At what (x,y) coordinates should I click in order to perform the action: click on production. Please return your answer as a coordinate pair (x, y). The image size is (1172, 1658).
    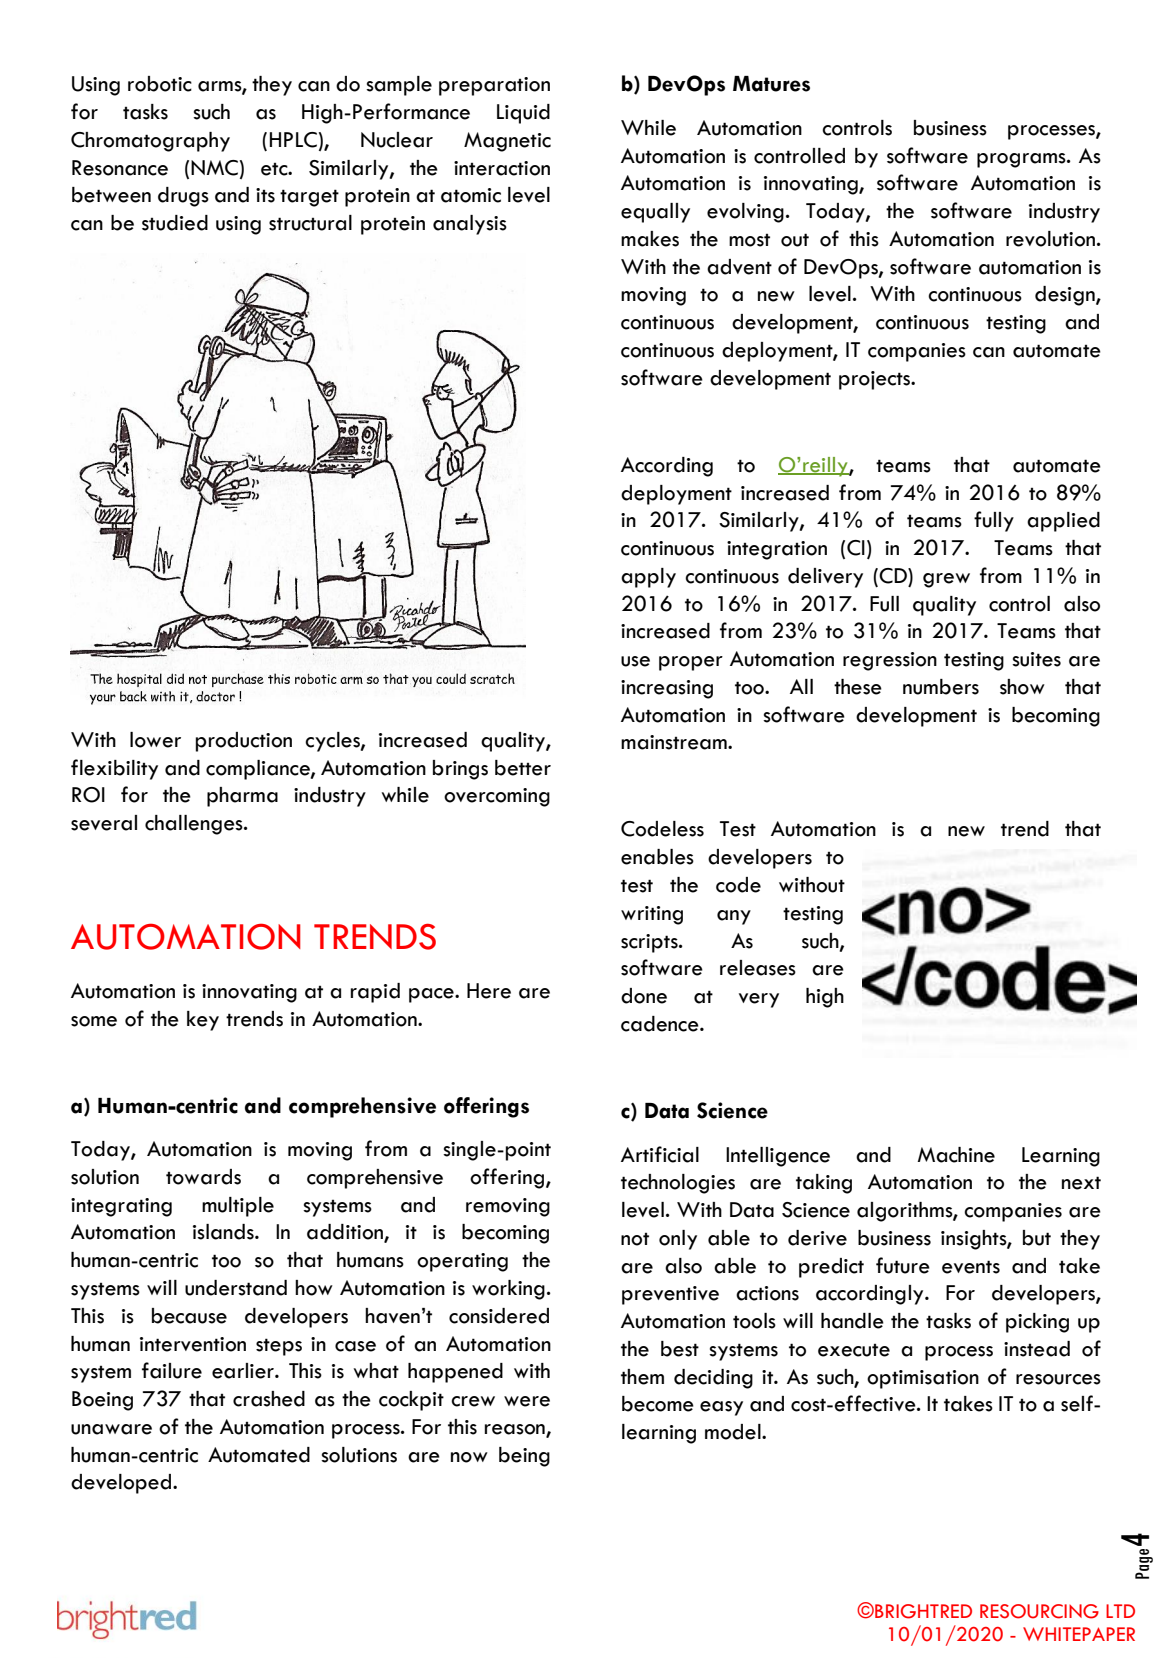
    Looking at the image, I should click on (244, 742).
